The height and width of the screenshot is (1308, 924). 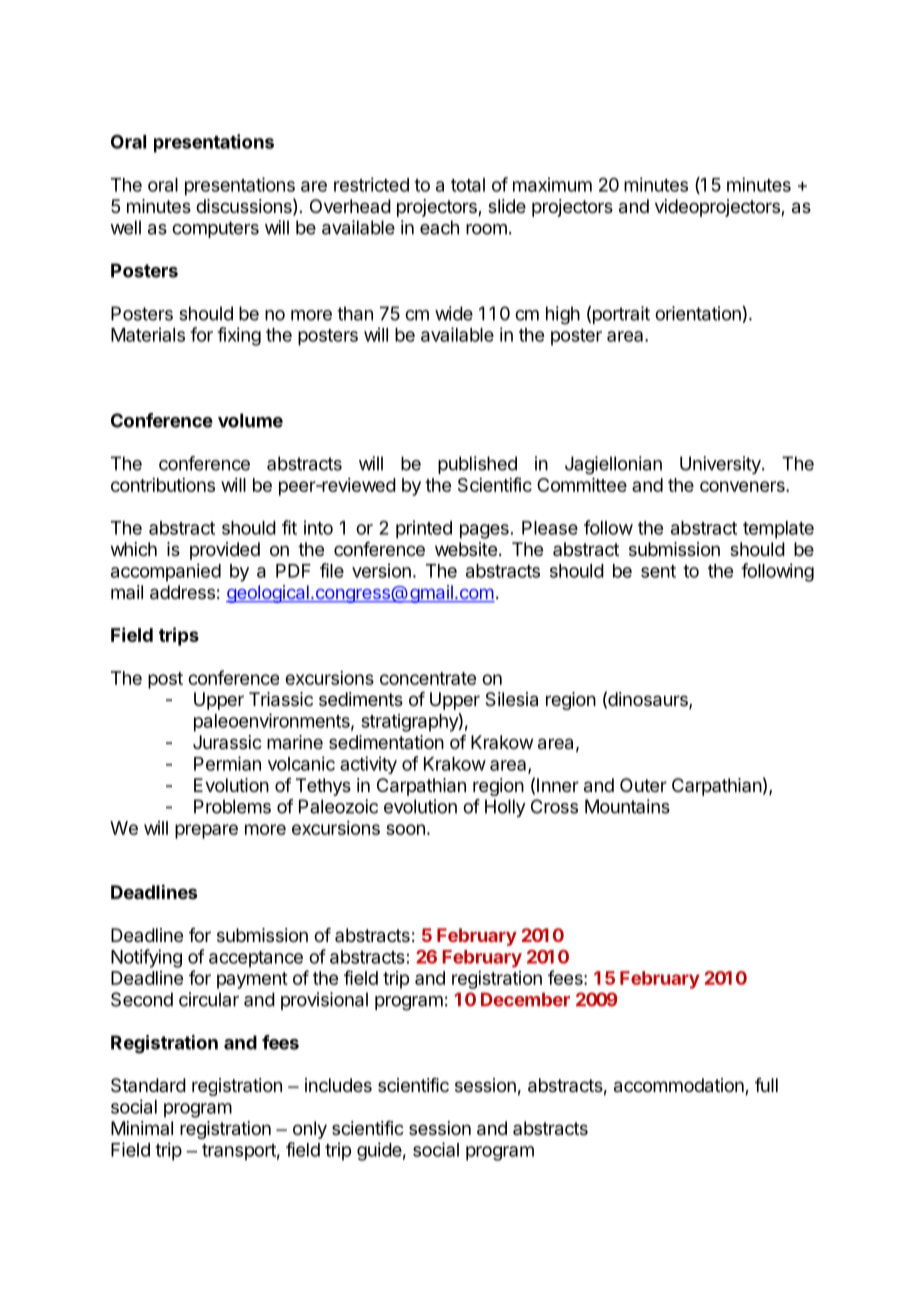 I want to click on computers, so click(x=215, y=229).
